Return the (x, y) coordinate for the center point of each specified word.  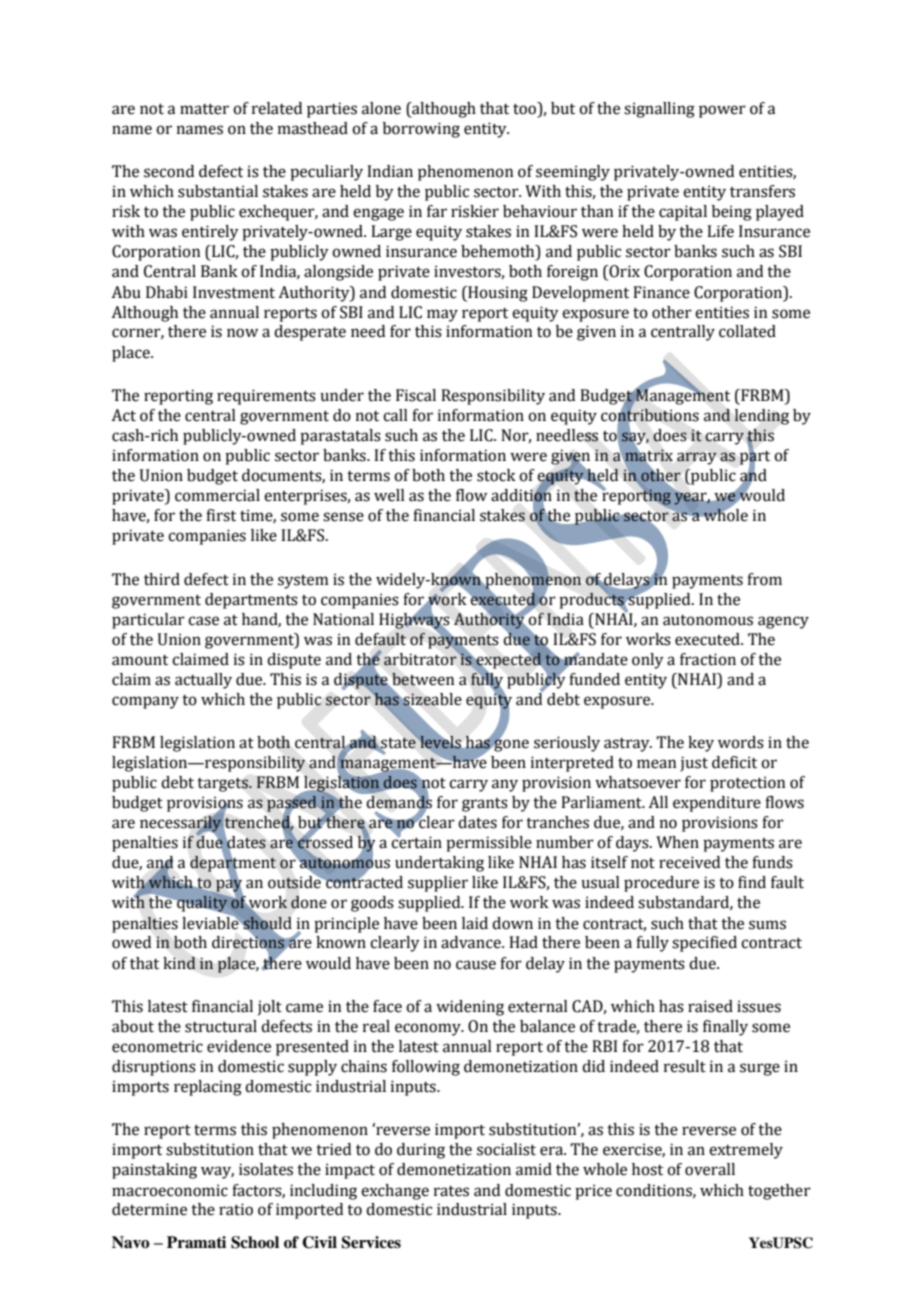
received (689, 862)
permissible (489, 844)
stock (496, 475)
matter (204, 109)
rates (451, 1191)
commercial (217, 495)
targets (223, 785)
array (697, 458)
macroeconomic (170, 1190)
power (722, 111)
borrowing (421, 130)
